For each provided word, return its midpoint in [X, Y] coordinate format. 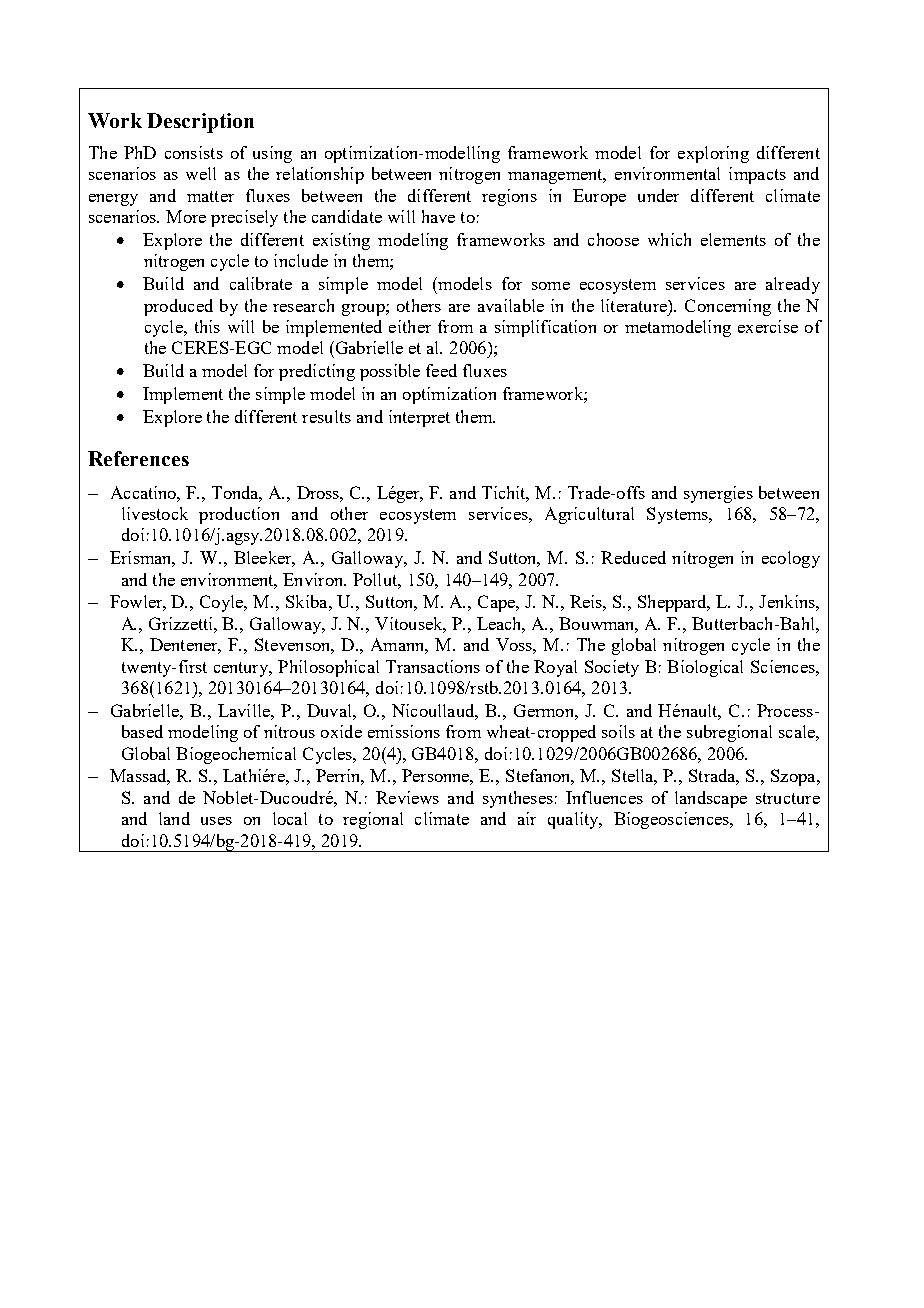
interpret [419, 418]
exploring [713, 154]
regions [509, 197]
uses [216, 821]
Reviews [407, 797]
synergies [718, 494]
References [138, 458]
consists [194, 152]
